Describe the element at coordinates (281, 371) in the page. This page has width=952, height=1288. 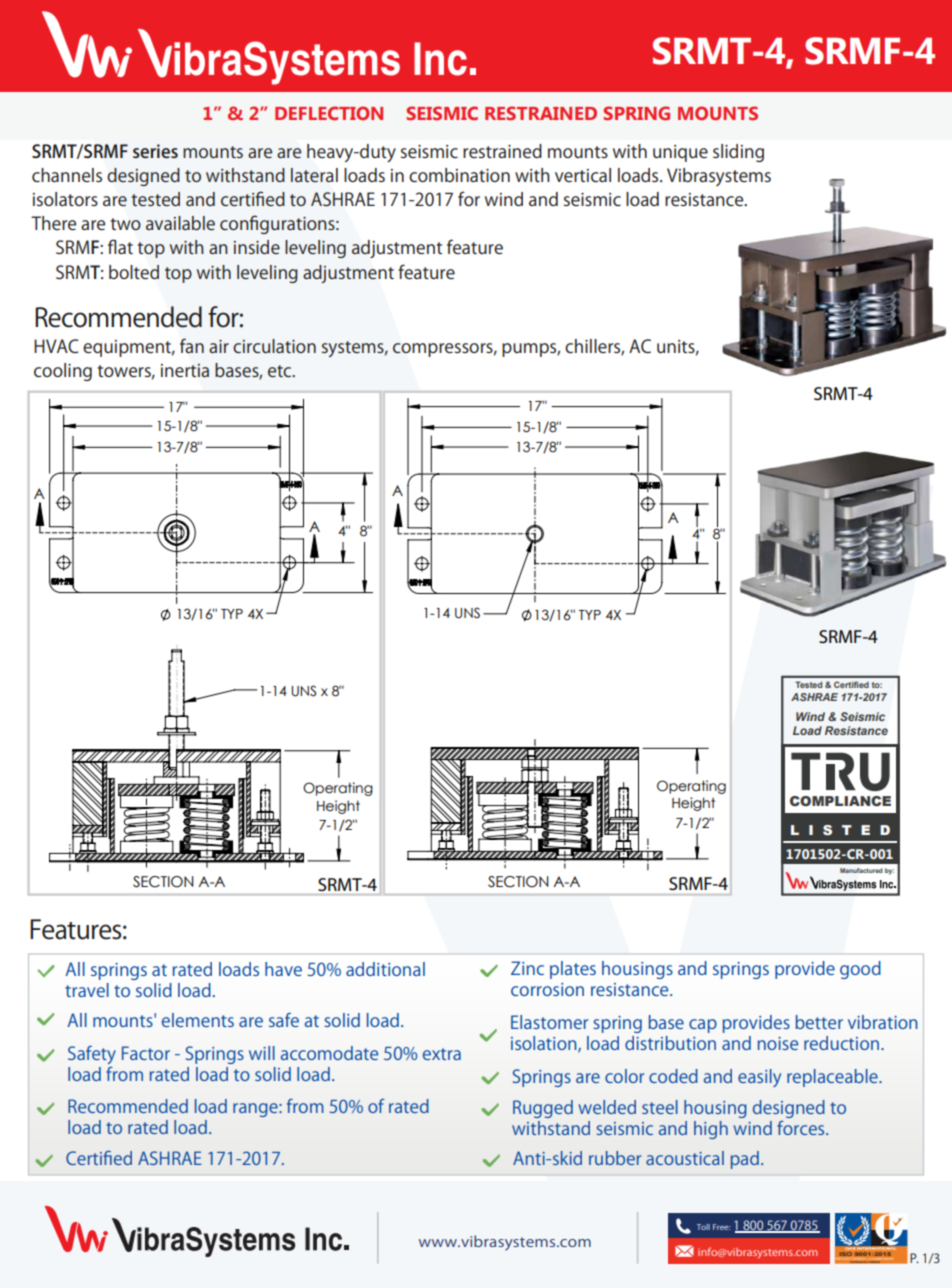
I see `etc` at that location.
